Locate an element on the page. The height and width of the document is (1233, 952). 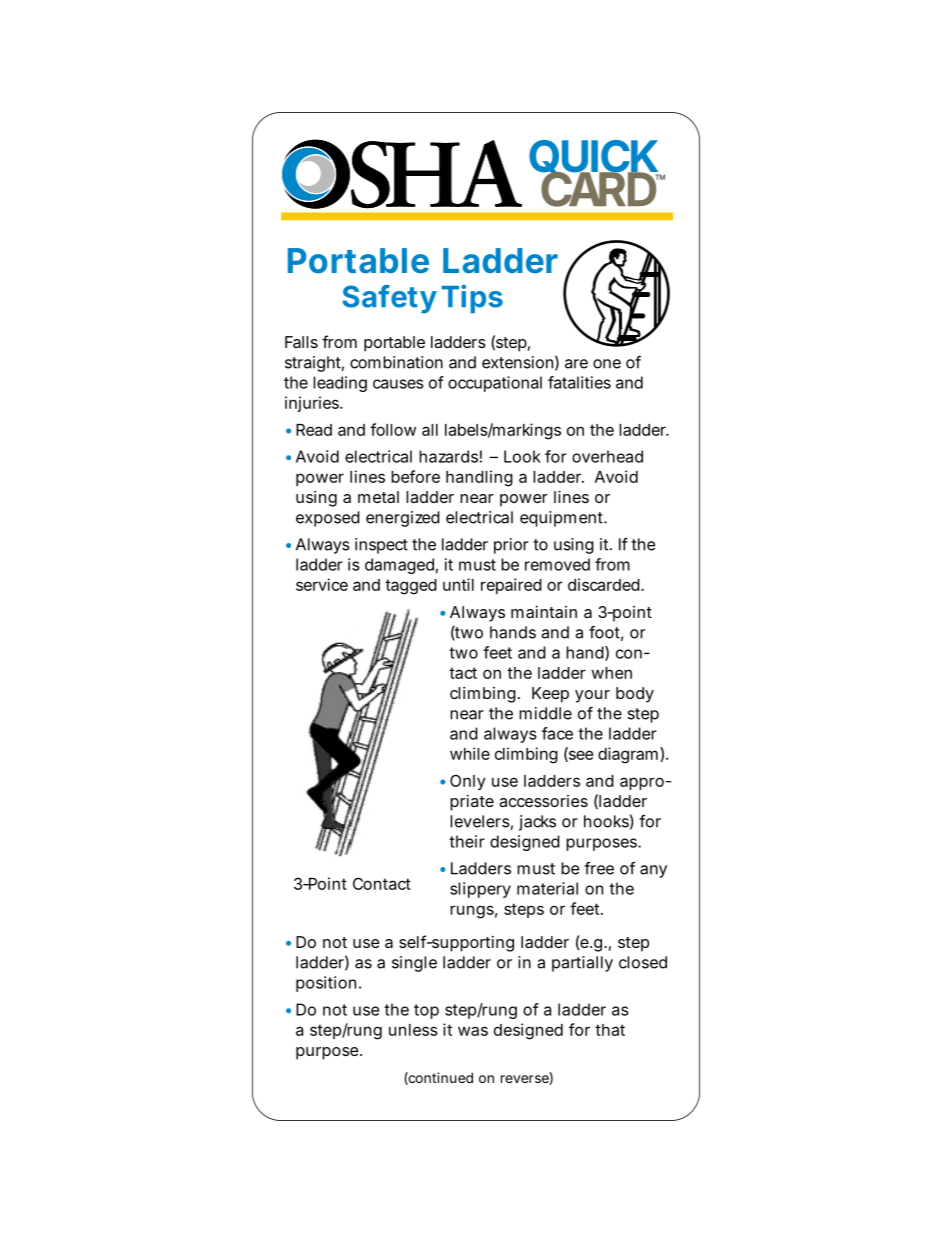
their is located at coordinates (467, 841).
